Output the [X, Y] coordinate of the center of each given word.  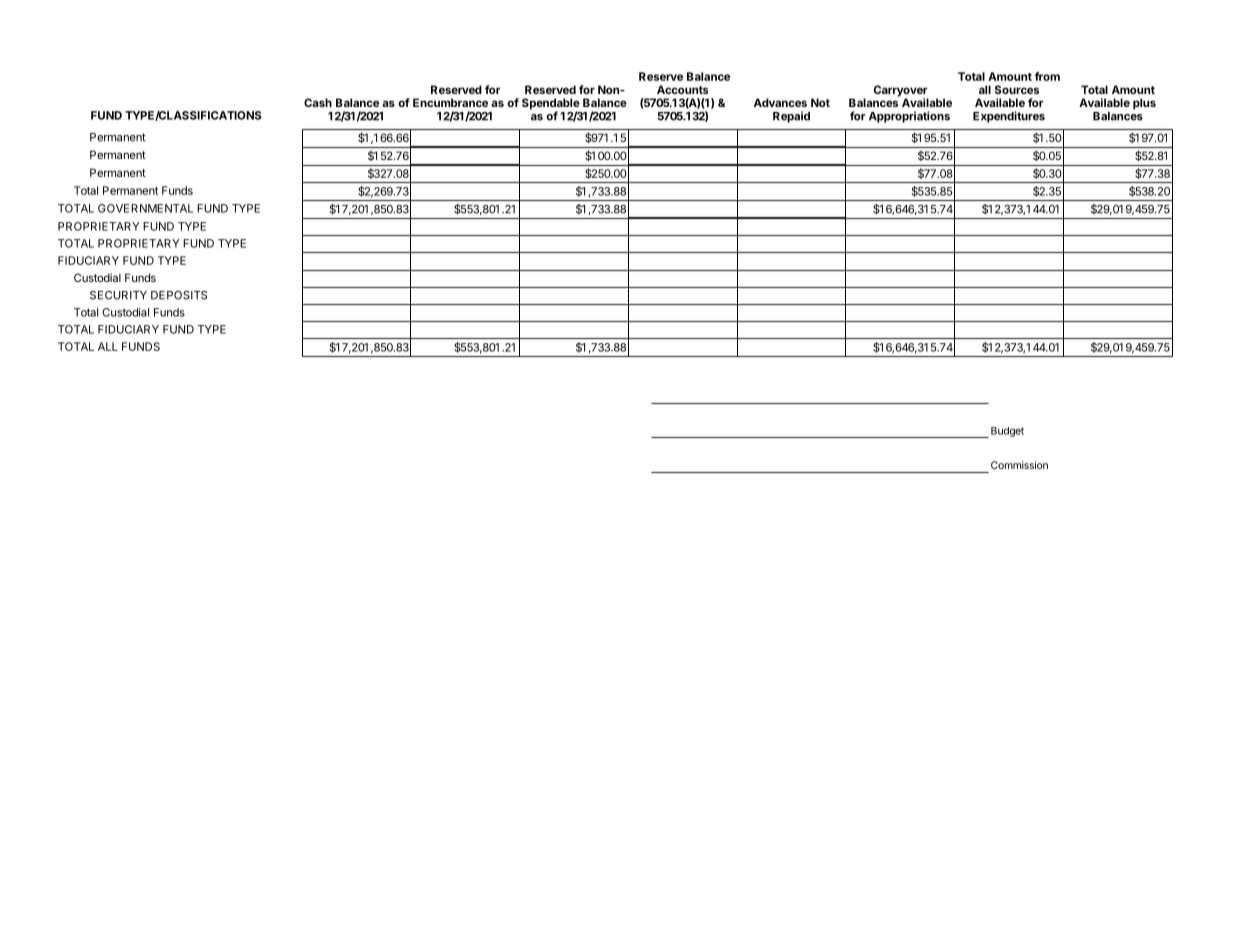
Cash [318, 102]
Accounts [682, 89]
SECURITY [118, 295]
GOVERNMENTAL [145, 208]
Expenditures [1009, 117]
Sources [1017, 89]
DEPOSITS [179, 295]
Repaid [791, 117]
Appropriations [909, 117]
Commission [1019, 465]
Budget [1007, 432]
